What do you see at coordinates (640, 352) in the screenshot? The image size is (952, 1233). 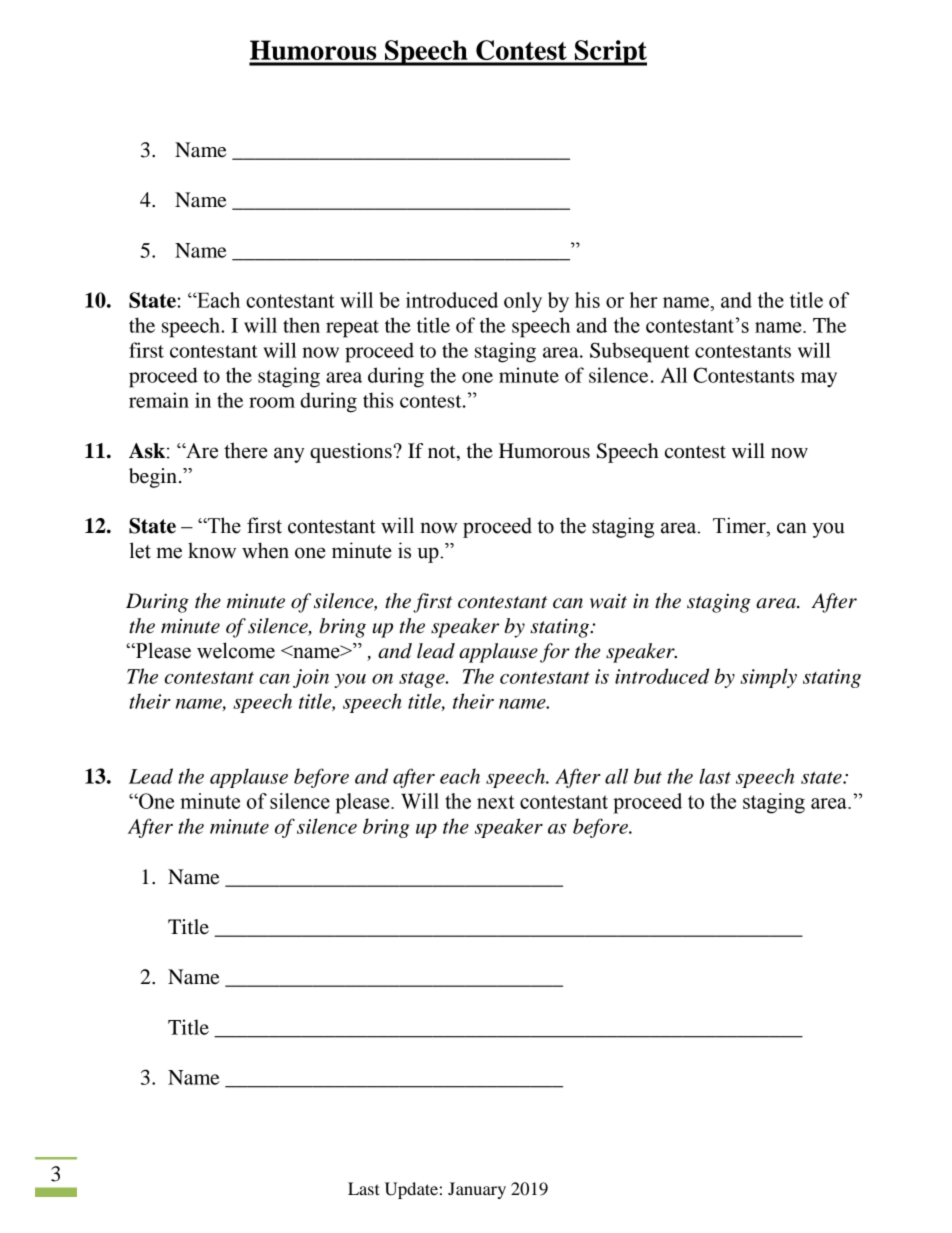 I see `Subsequent` at bounding box center [640, 352].
